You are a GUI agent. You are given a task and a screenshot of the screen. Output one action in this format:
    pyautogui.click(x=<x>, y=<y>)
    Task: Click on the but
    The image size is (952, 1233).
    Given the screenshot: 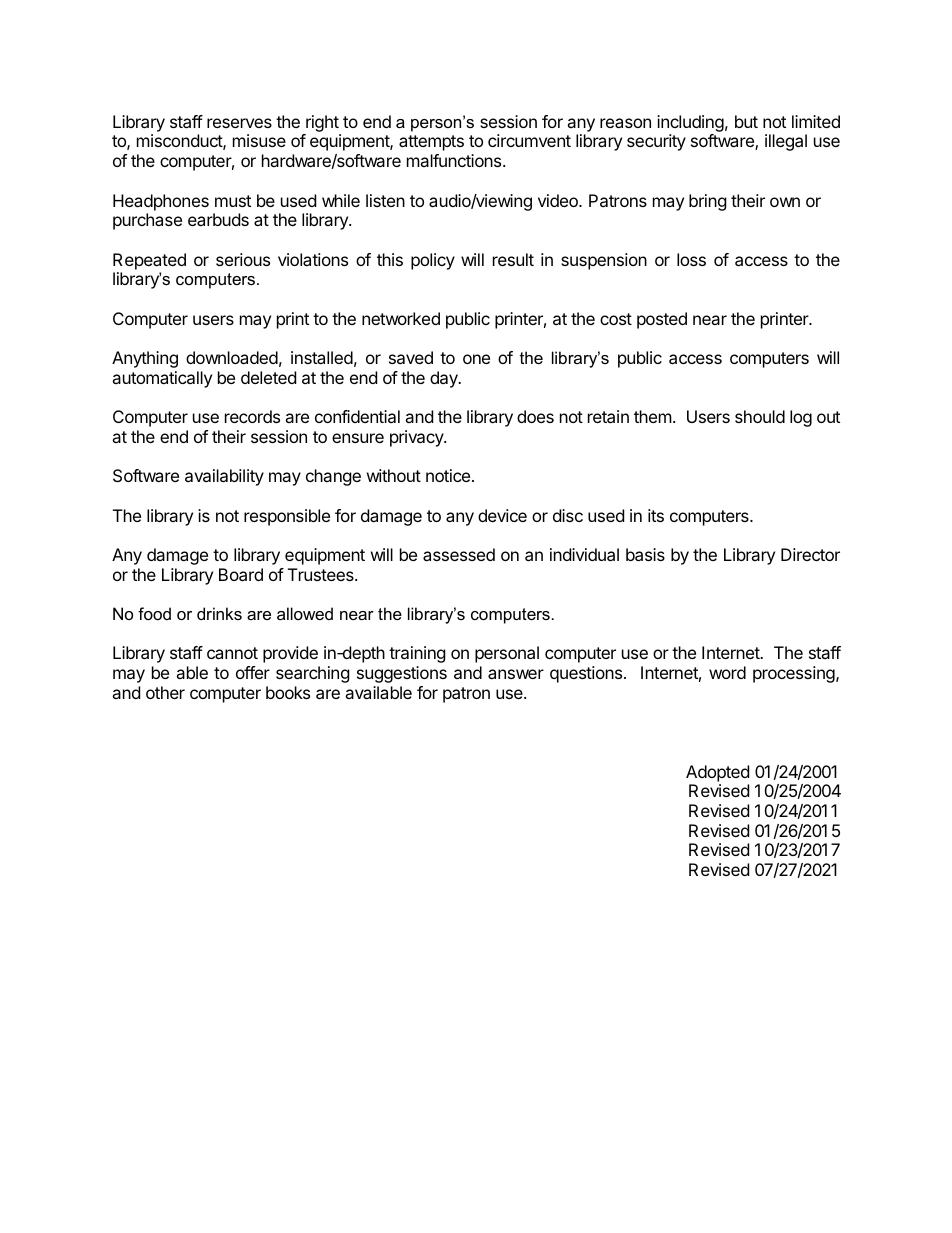 What is the action you would take?
    pyautogui.click(x=746, y=121)
